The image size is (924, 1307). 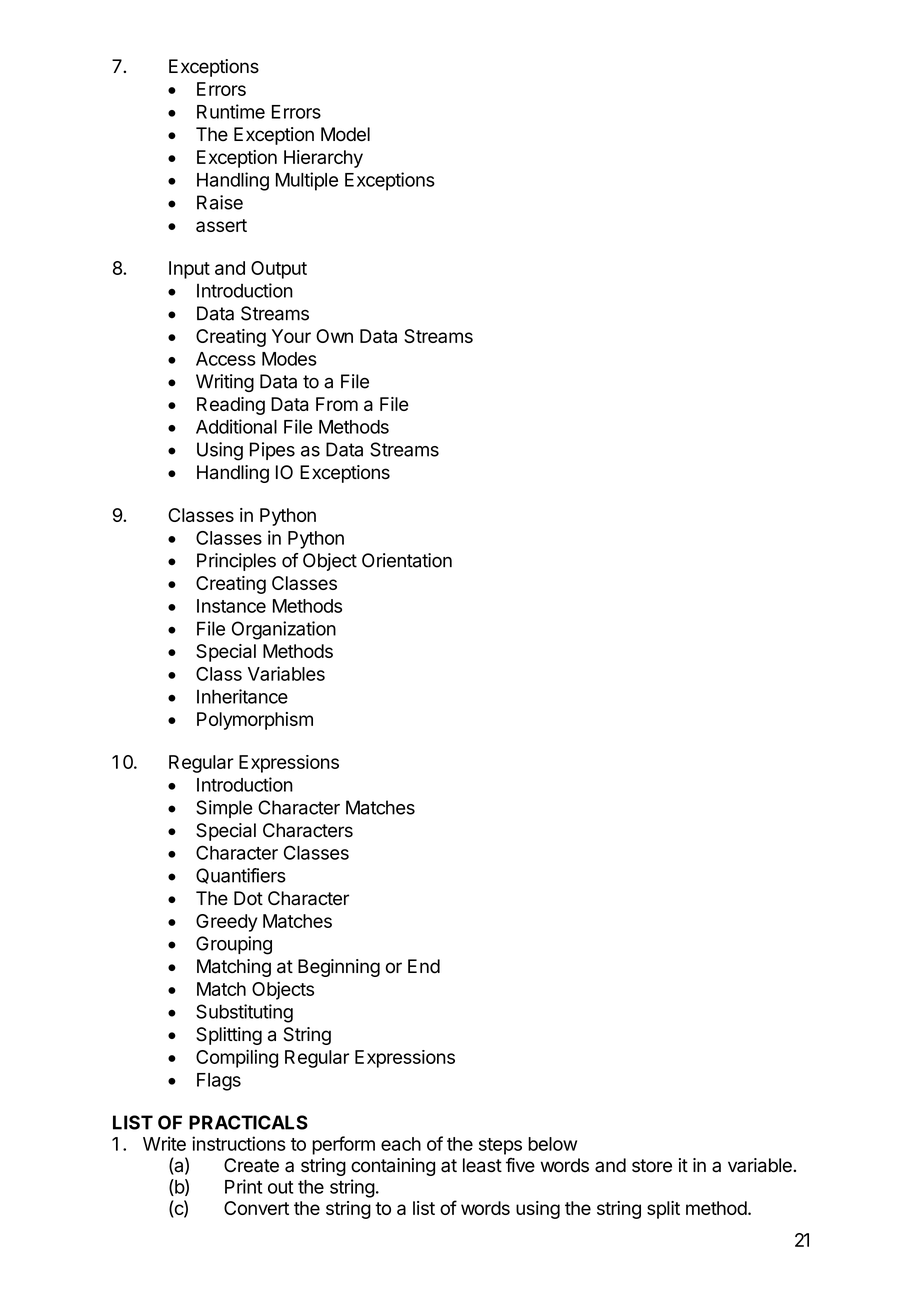 I want to click on Hierarchy, so click(x=323, y=159).
